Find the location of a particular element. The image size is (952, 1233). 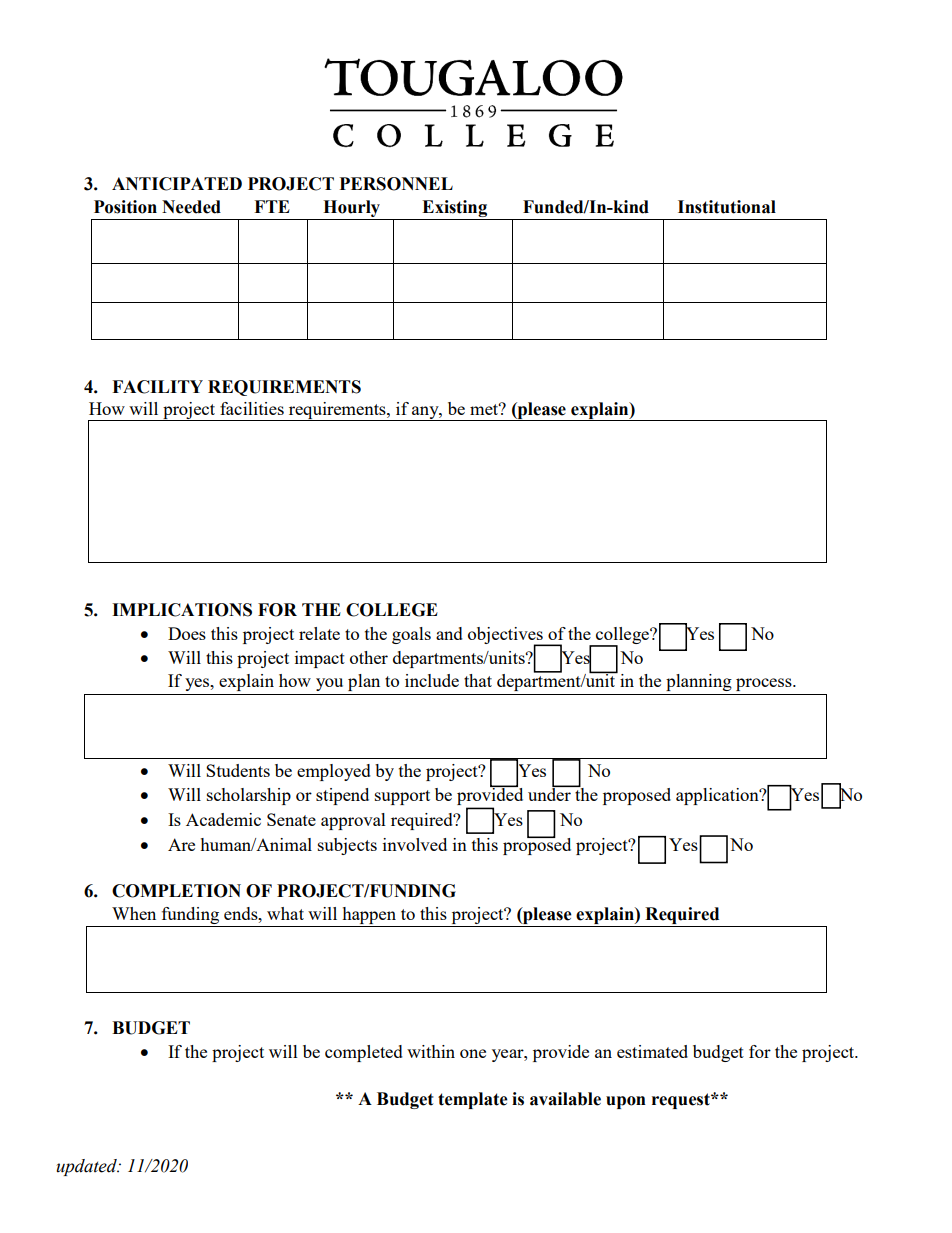

updated is located at coordinates (87, 1167).
